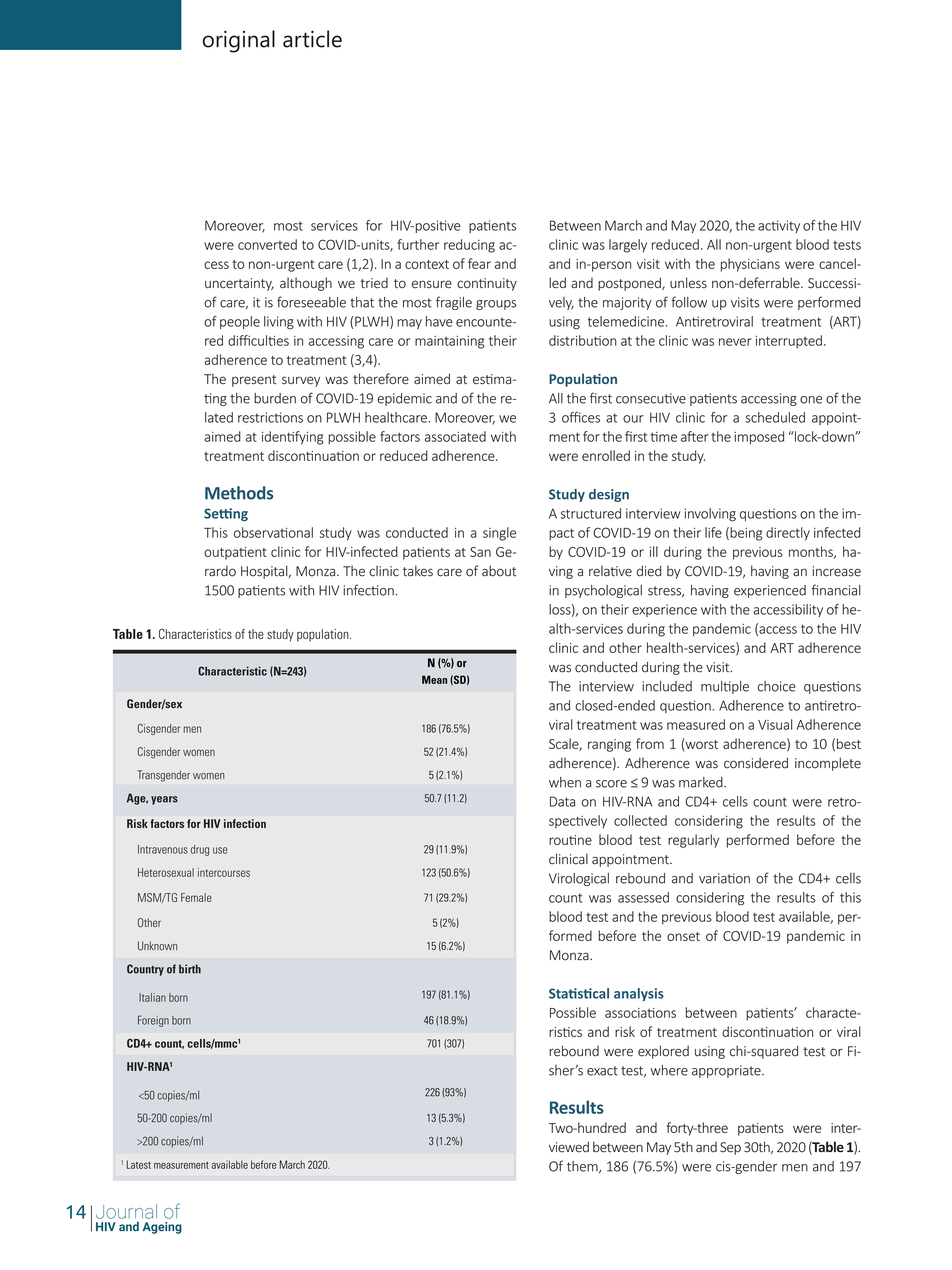  Describe the element at coordinates (779, 226) in the image. I see `activity` at that location.
